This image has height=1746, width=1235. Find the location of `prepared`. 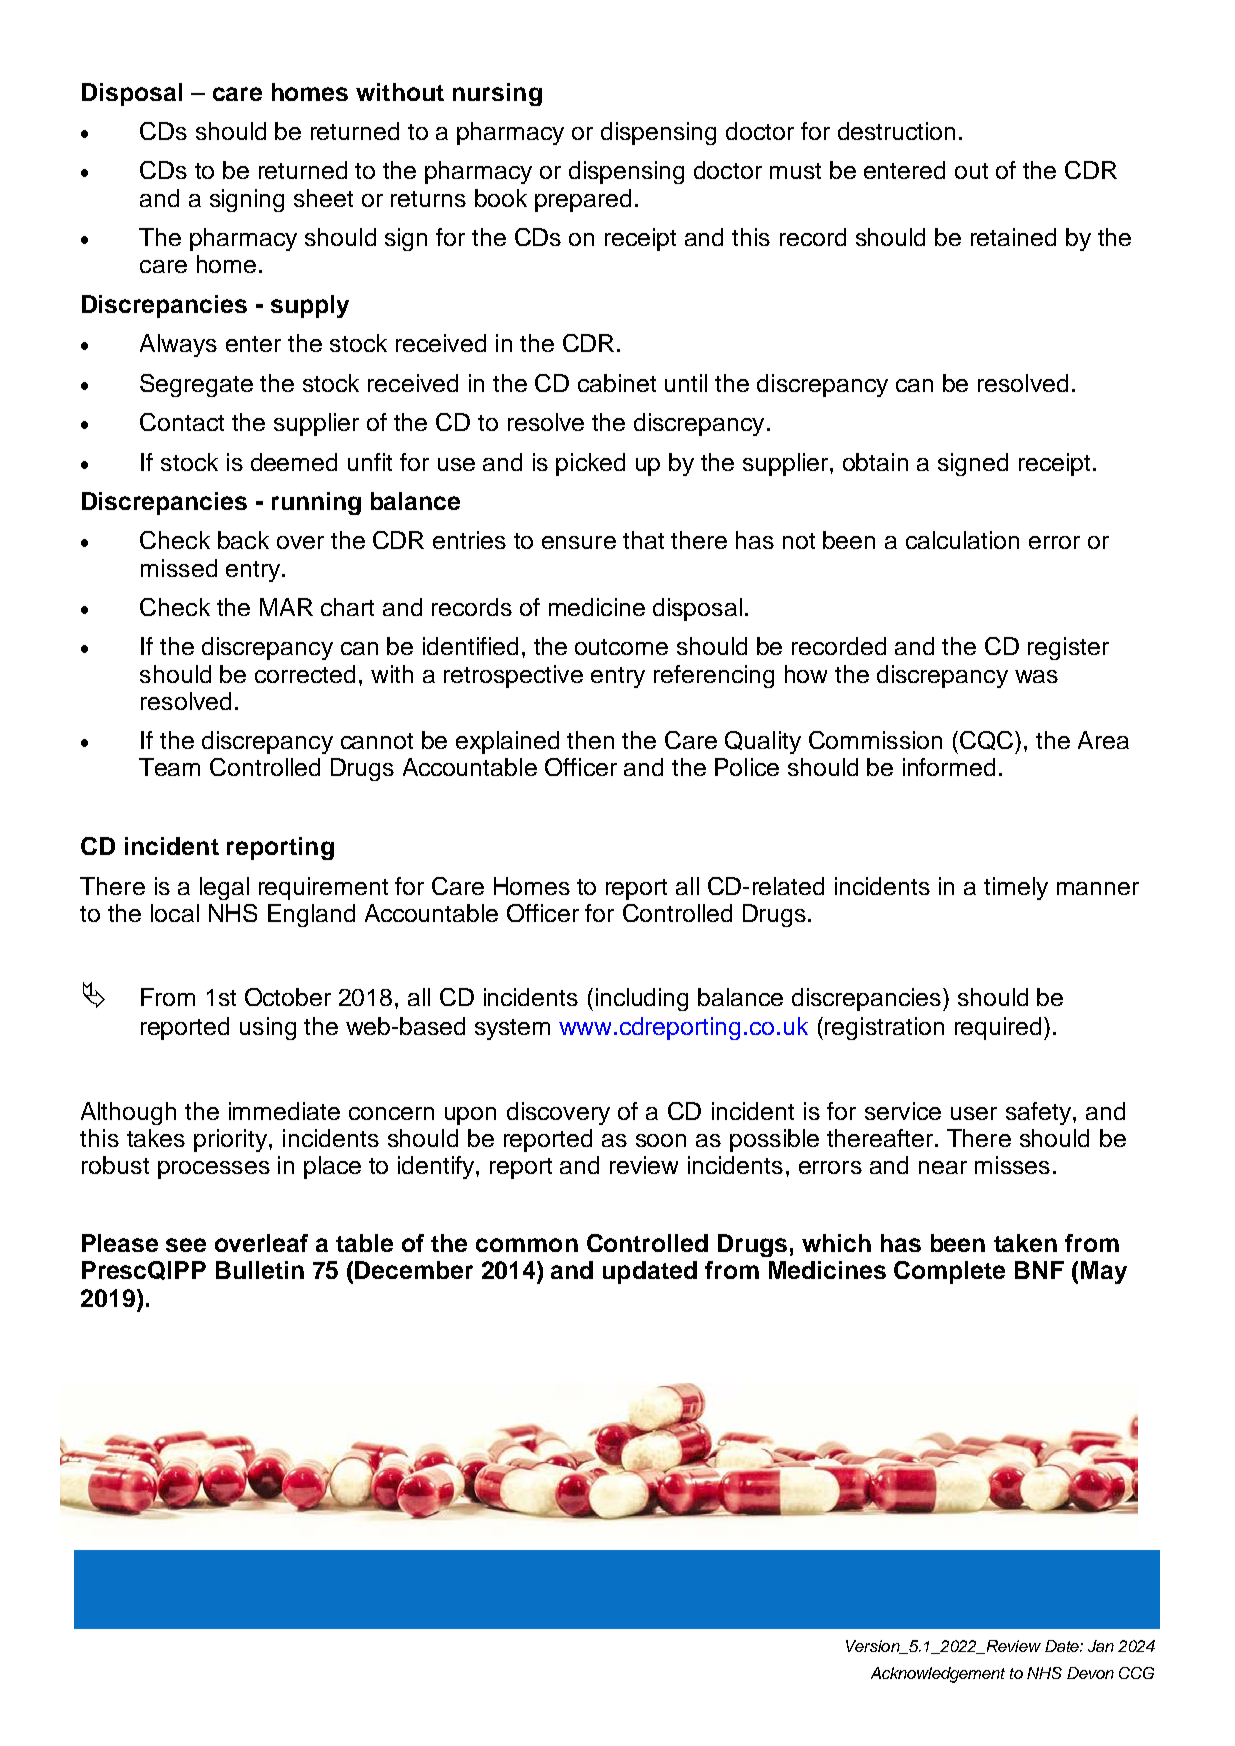

prepared is located at coordinates (583, 200).
